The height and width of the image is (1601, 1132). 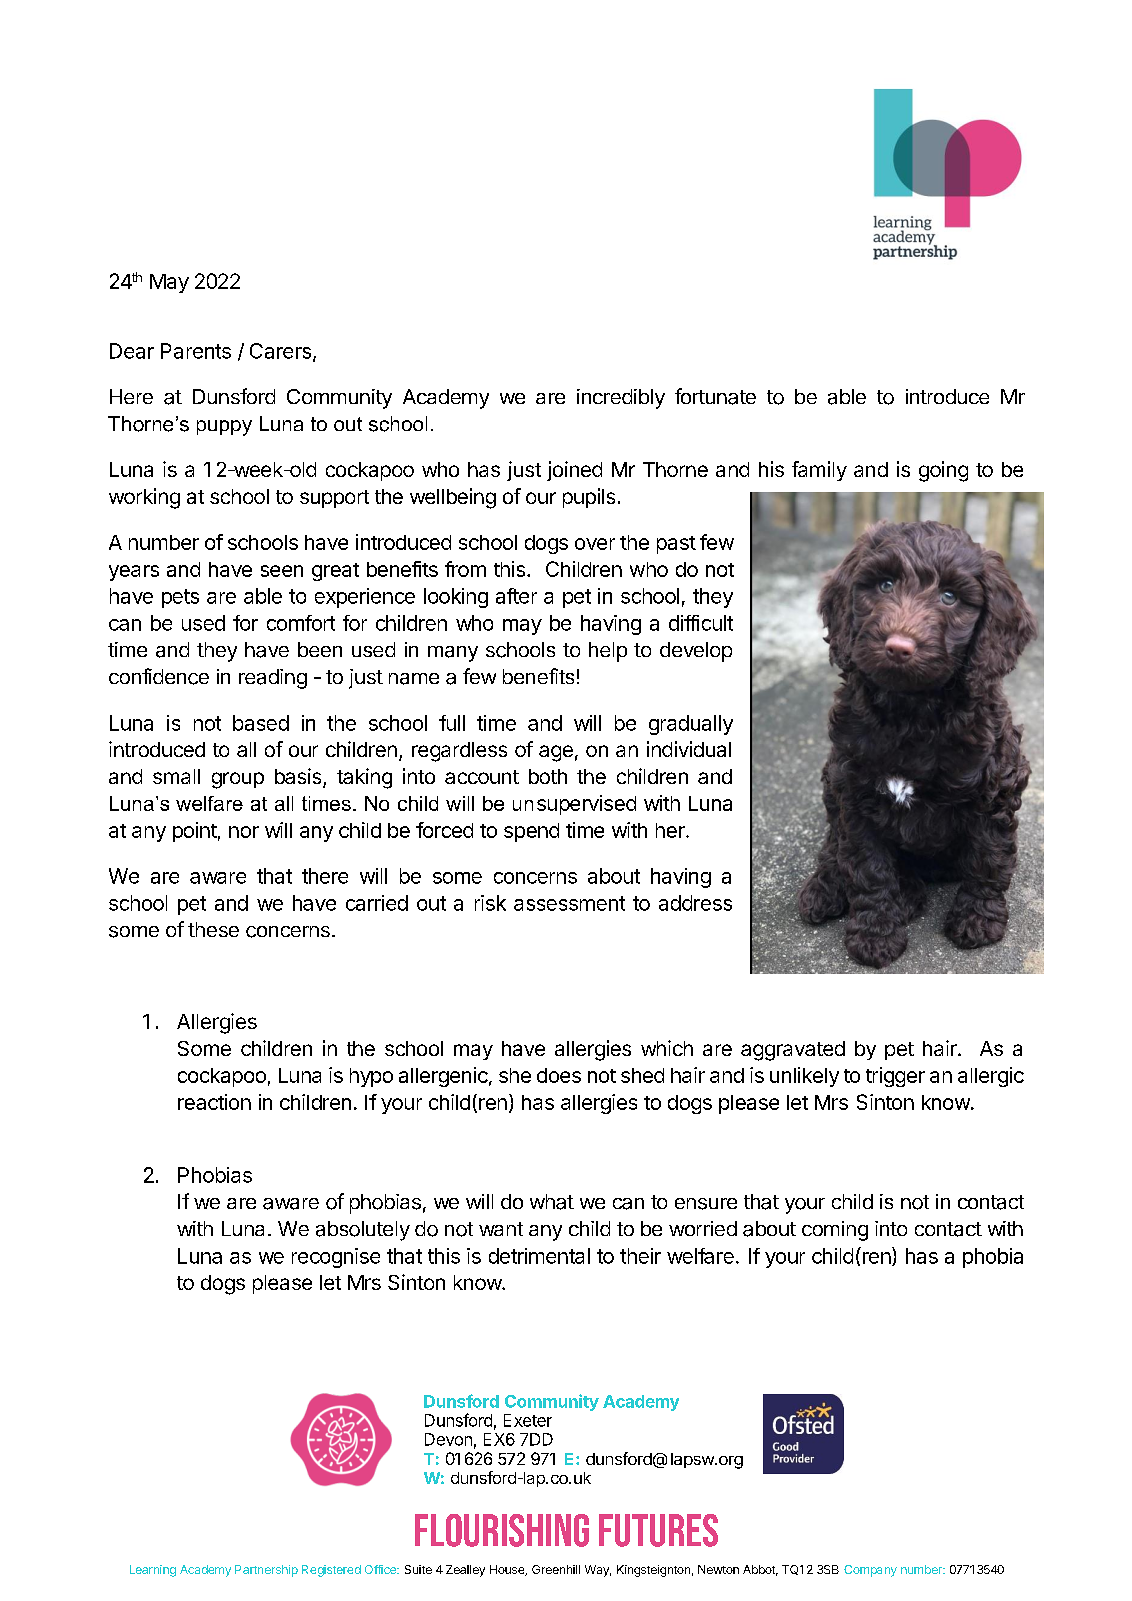 I want to click on assessment, so click(x=569, y=903).
